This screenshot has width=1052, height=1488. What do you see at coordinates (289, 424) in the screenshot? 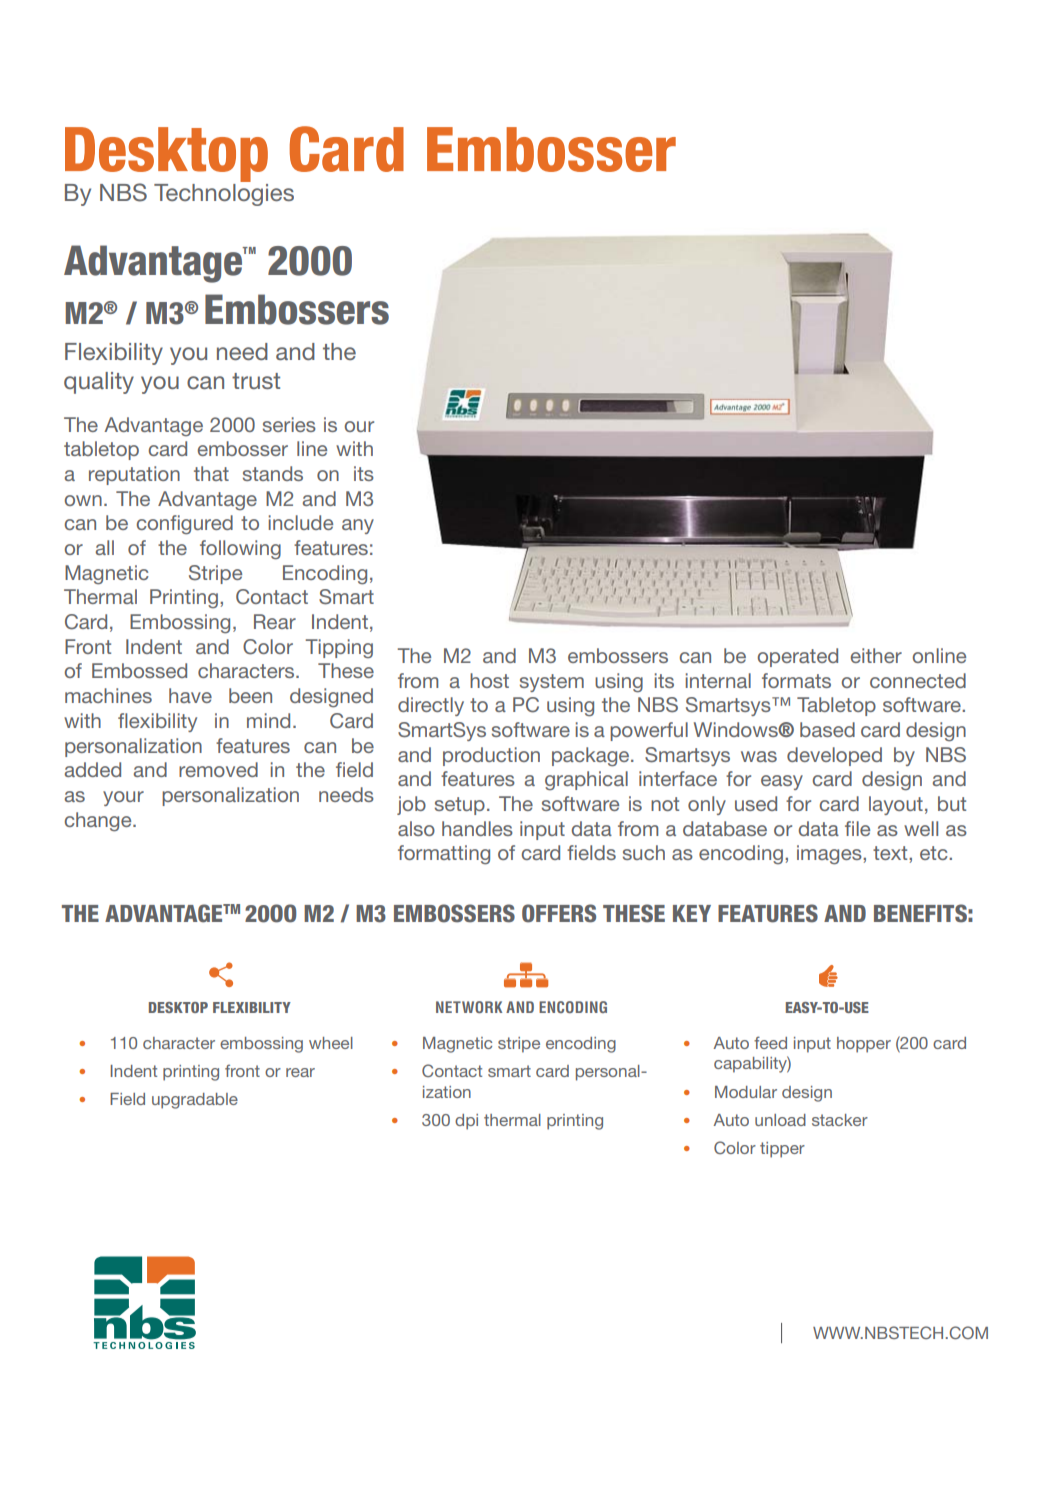
I see `series` at bounding box center [289, 424].
